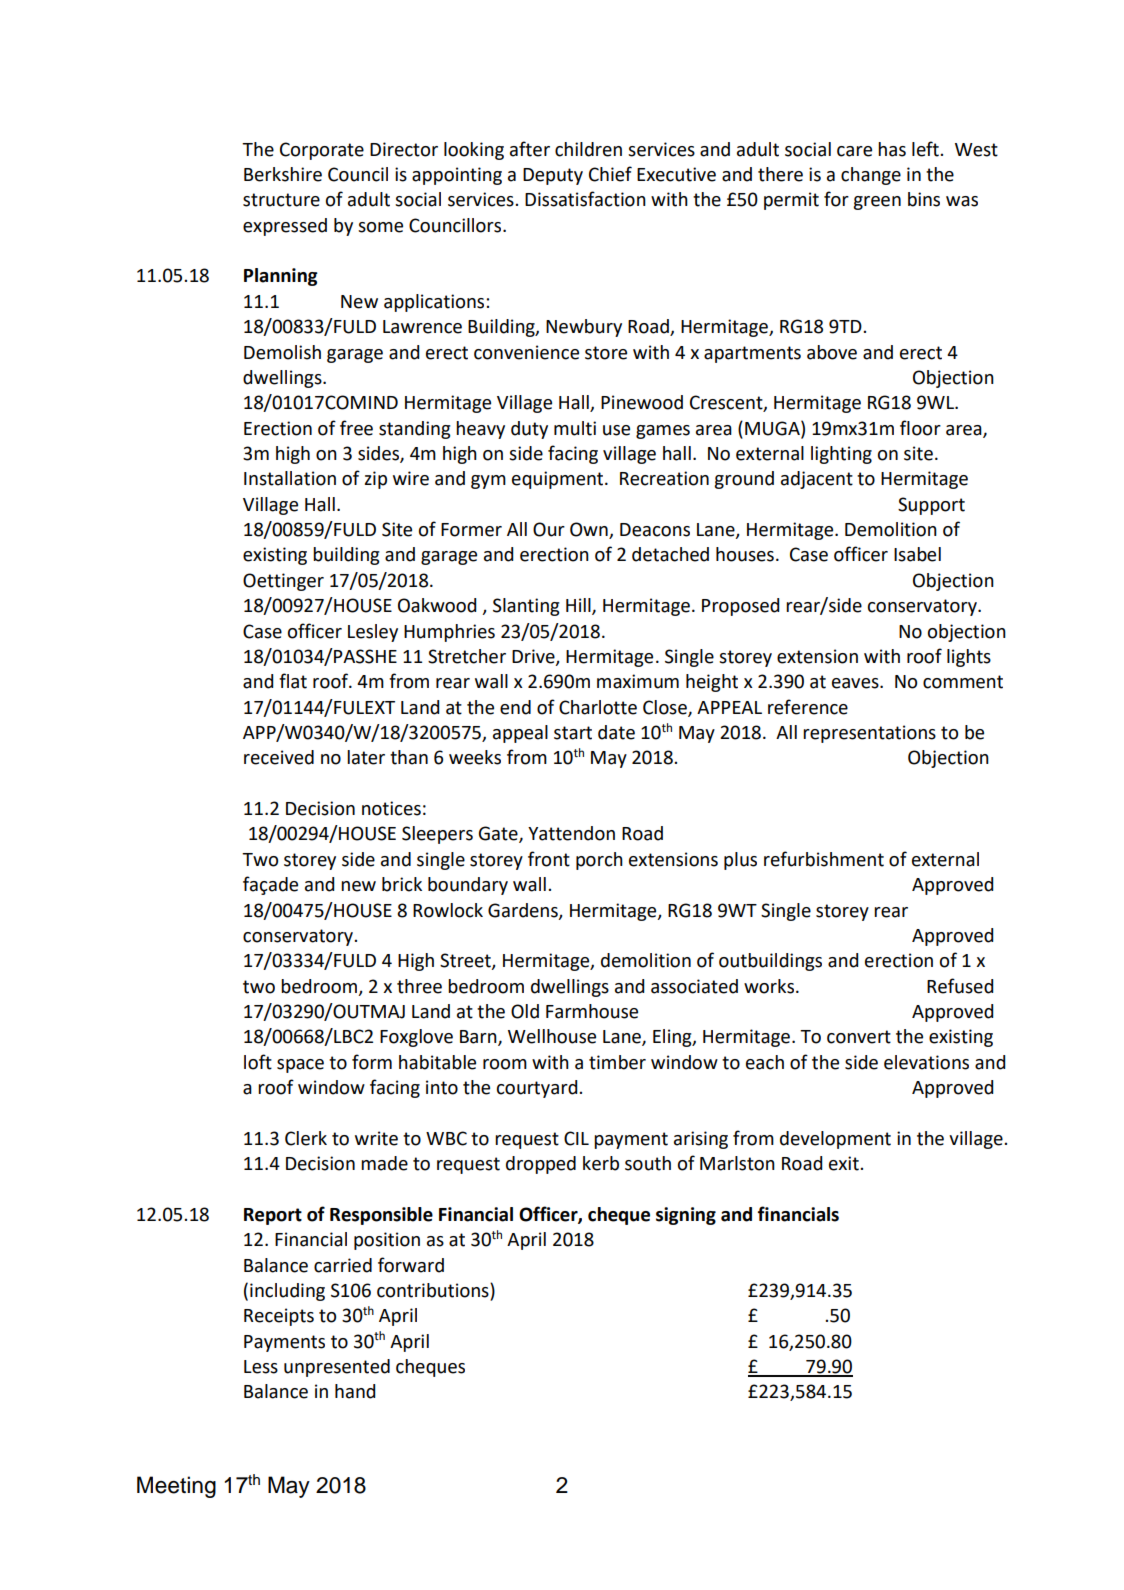 The width and height of the screenshot is (1124, 1590). What do you see at coordinates (579, 606) in the screenshot?
I see `Hill` at bounding box center [579, 606].
